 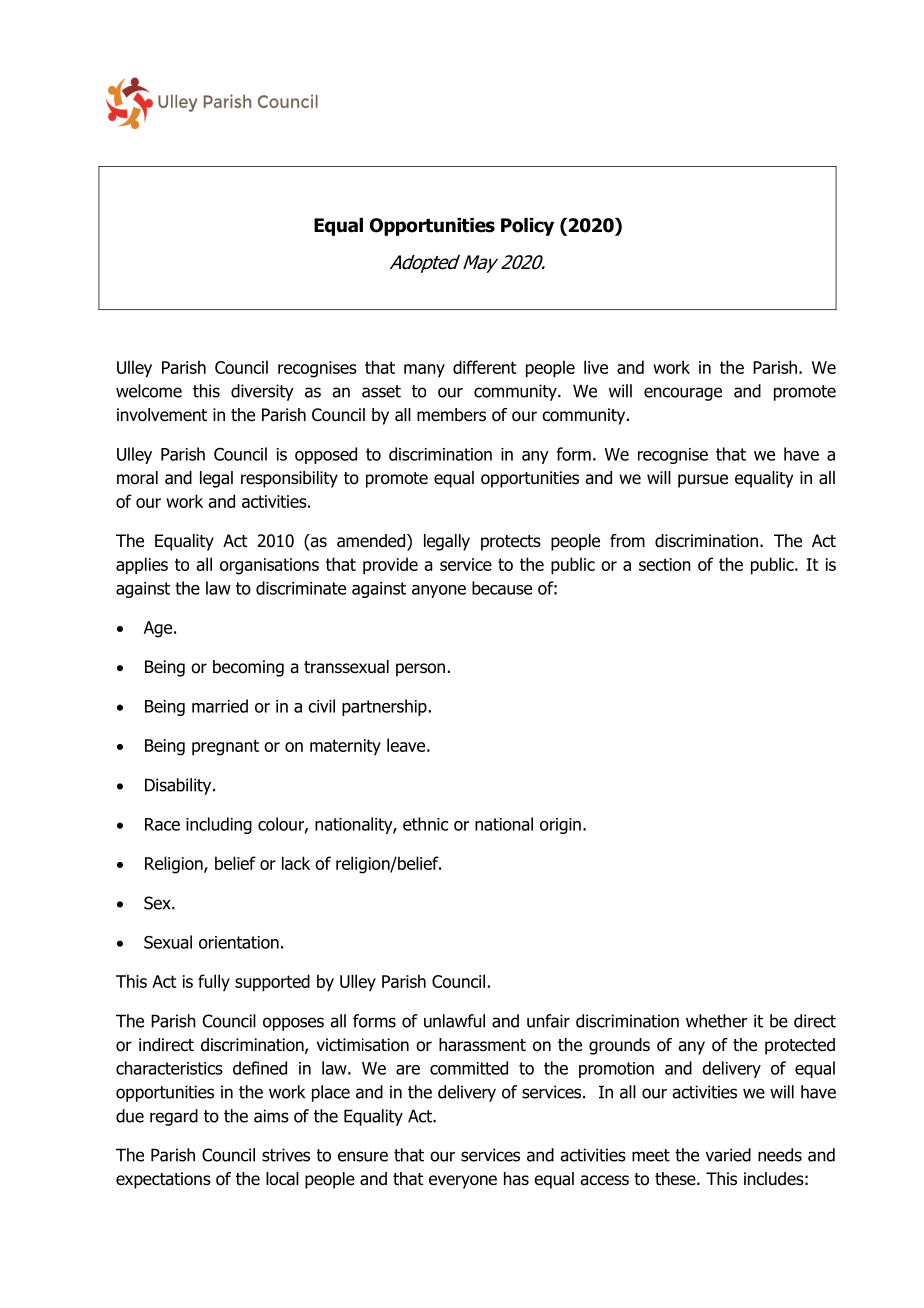 I want to click on organisations, so click(x=269, y=566).
